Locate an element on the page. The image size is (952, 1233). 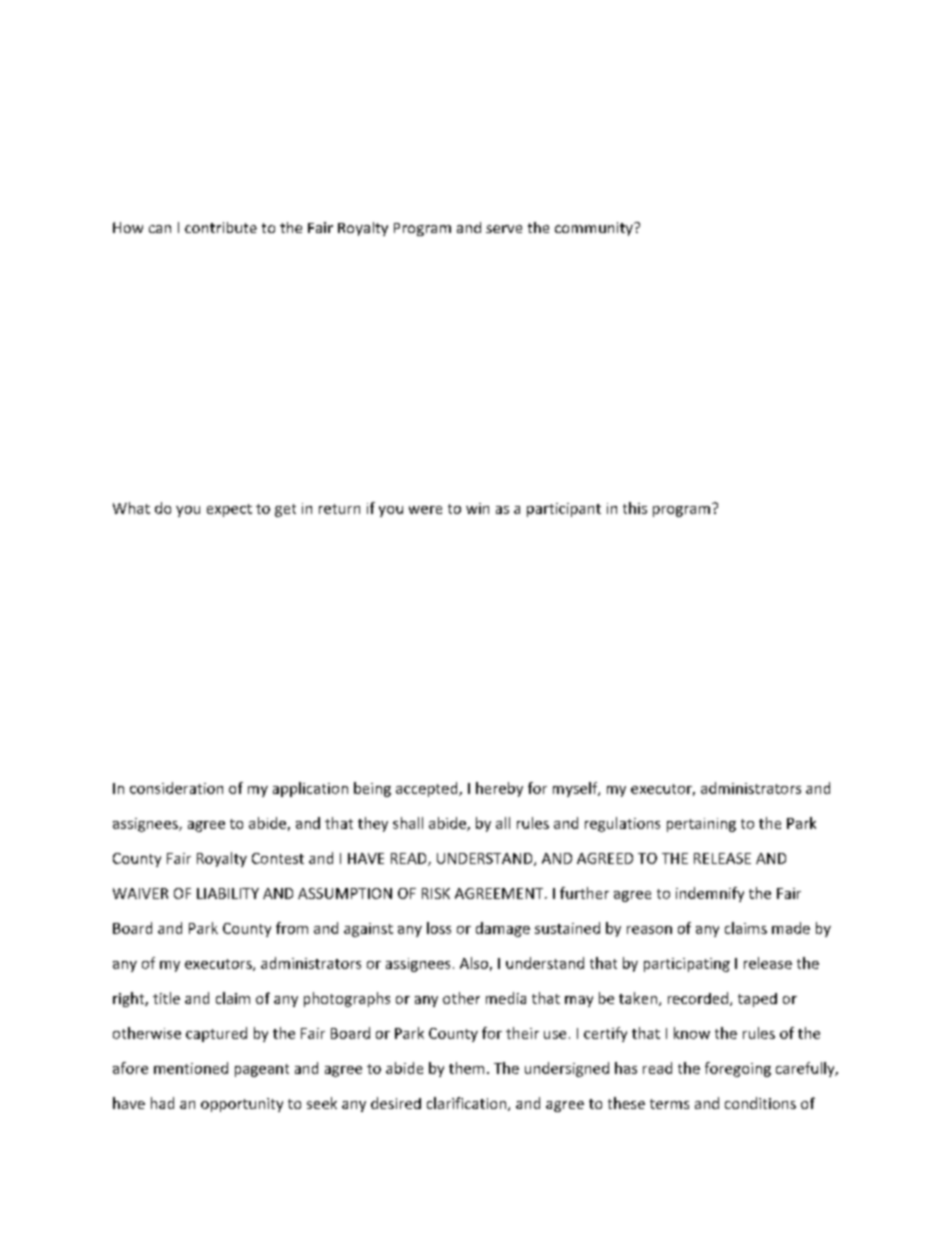
win is located at coordinates (477, 508).
